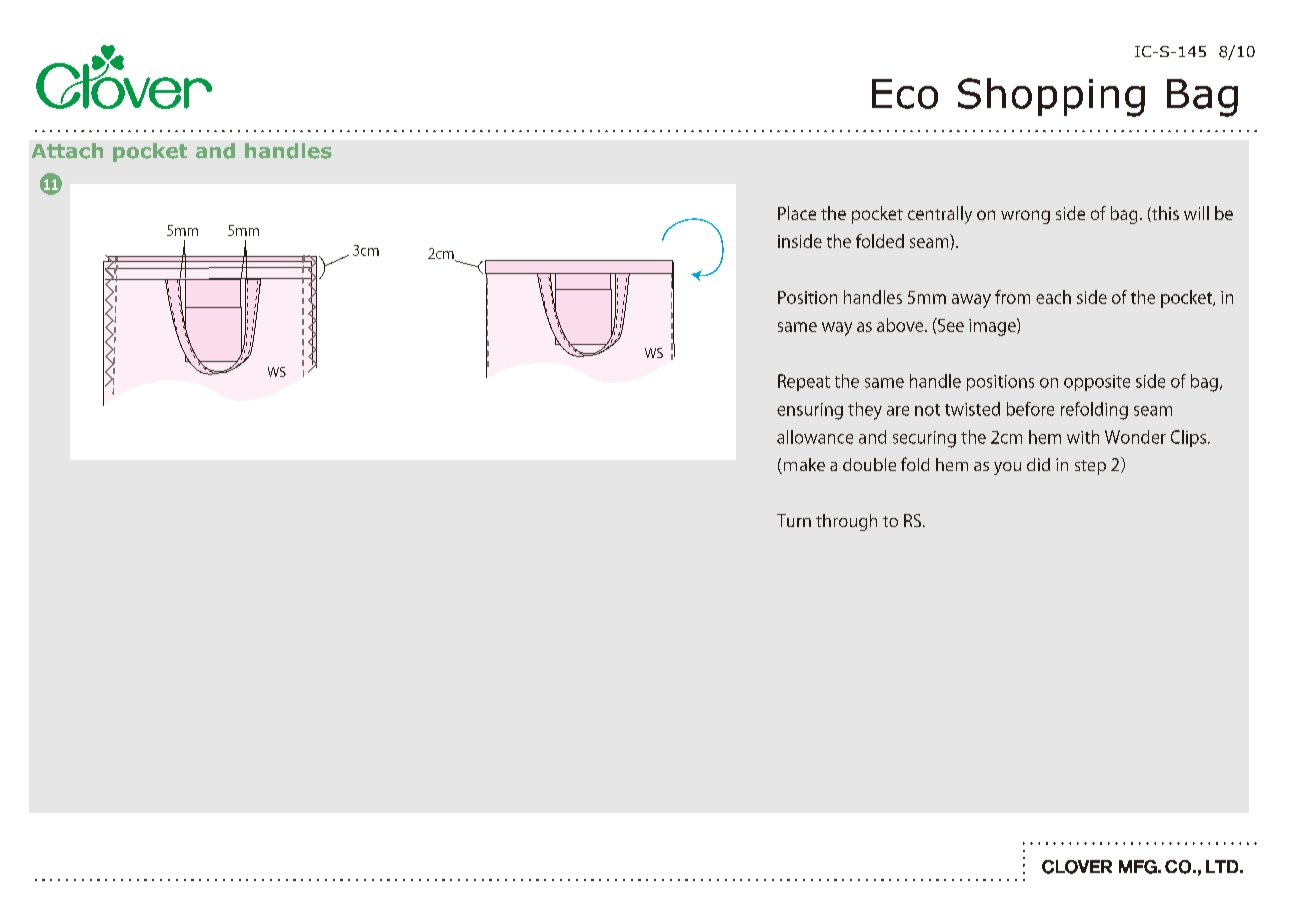 The image size is (1308, 924). I want to click on Eco, so click(905, 94).
